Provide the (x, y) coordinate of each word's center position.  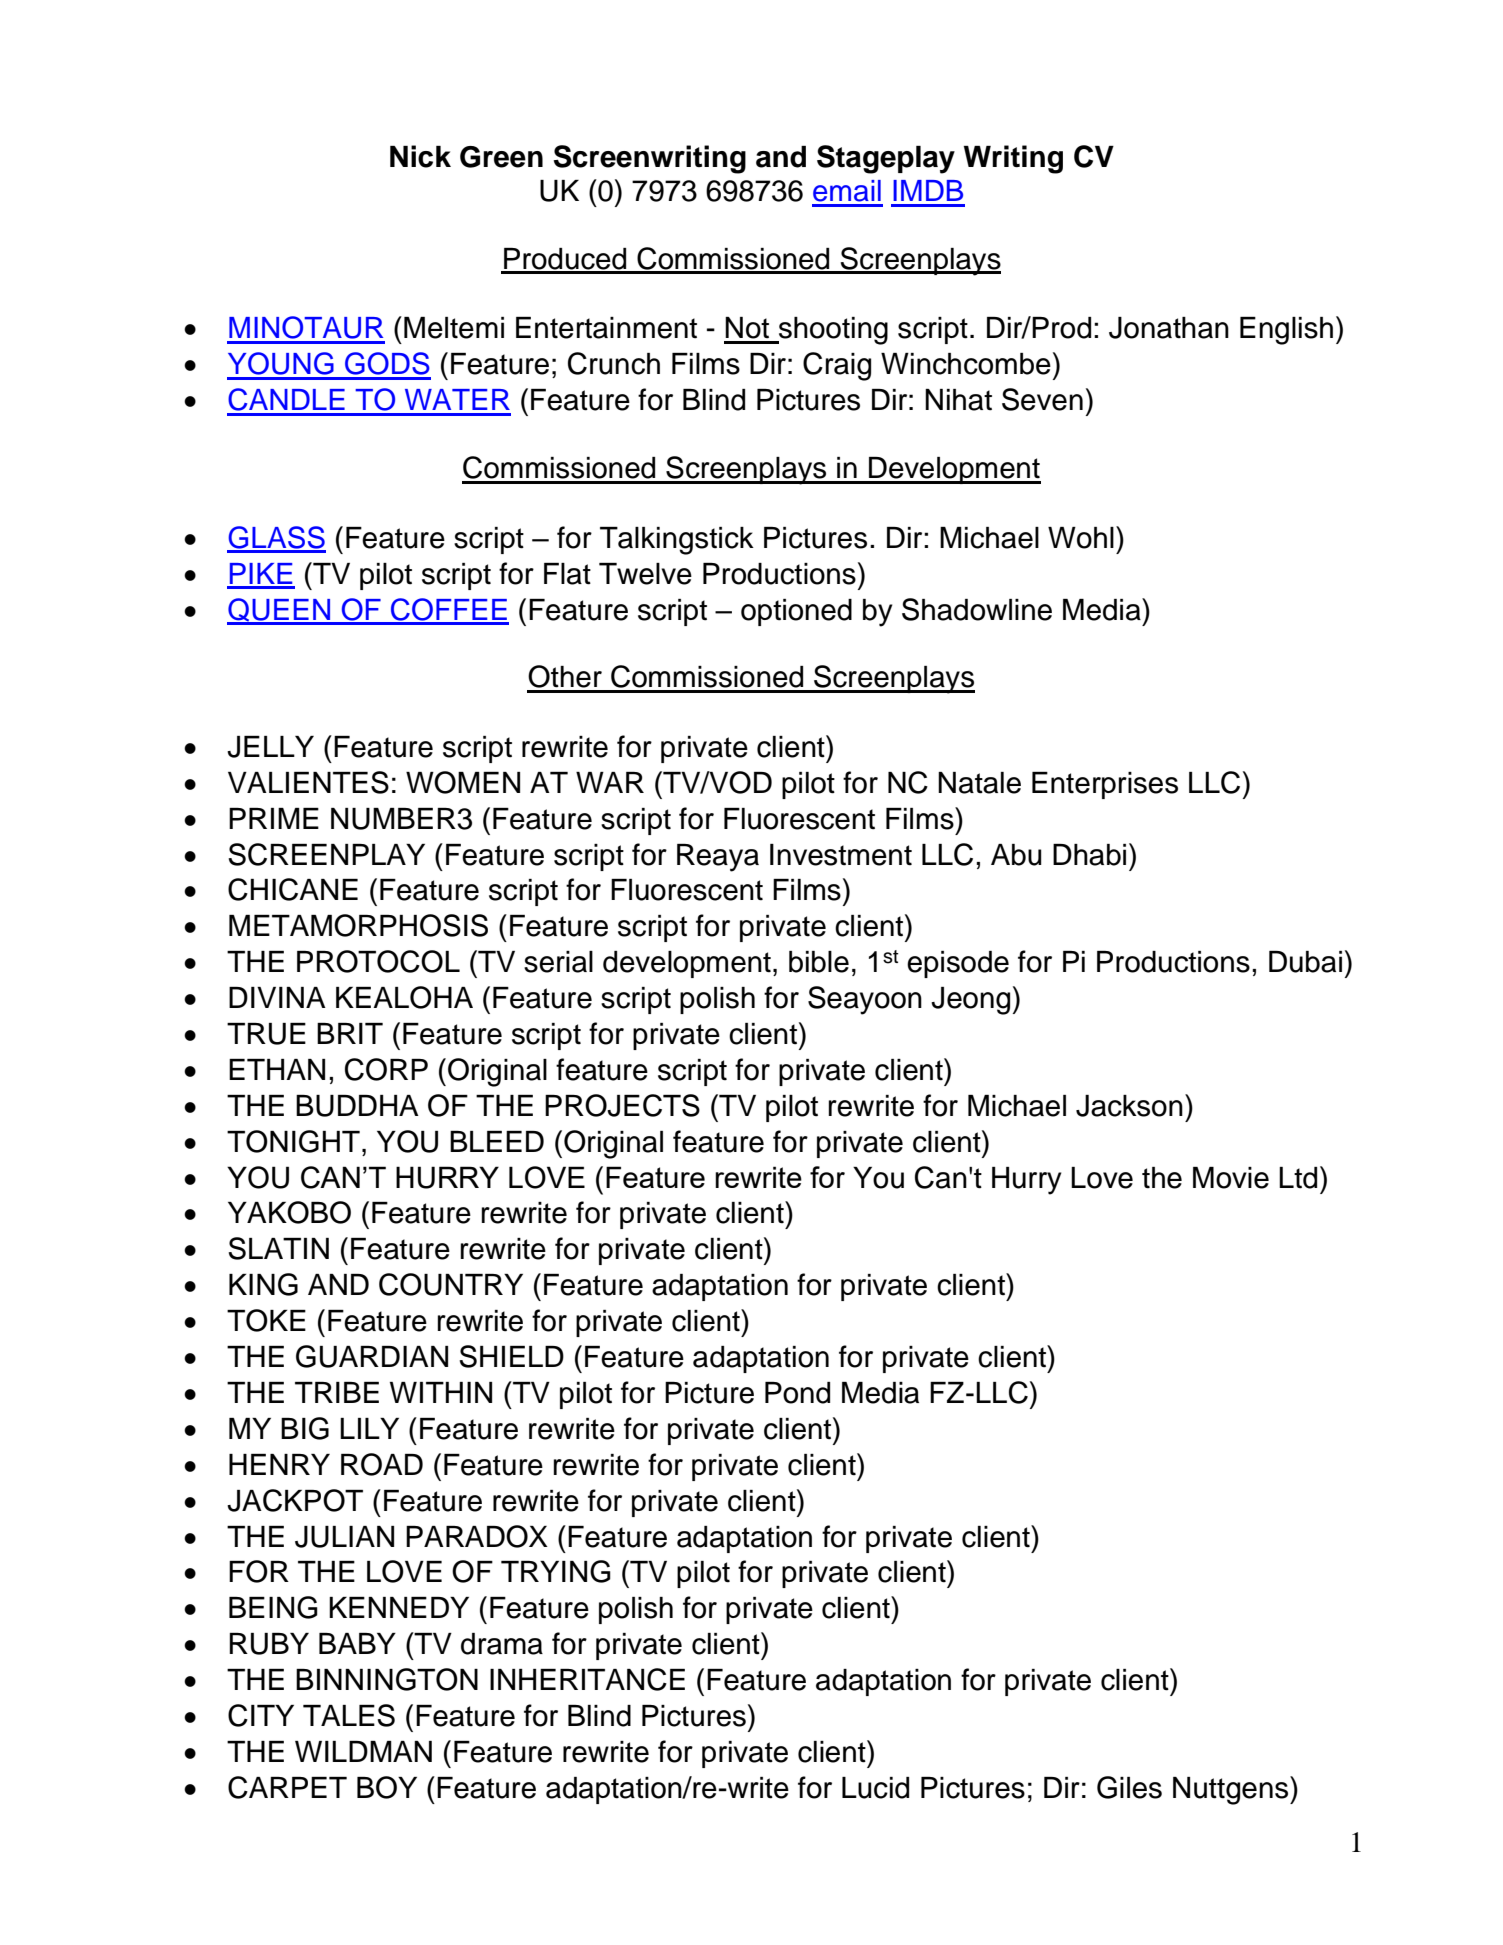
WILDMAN (363, 1751)
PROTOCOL (378, 961)
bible (819, 962)
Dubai (1305, 962)
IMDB (928, 190)
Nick (420, 156)
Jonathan (1169, 328)
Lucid (875, 1788)
